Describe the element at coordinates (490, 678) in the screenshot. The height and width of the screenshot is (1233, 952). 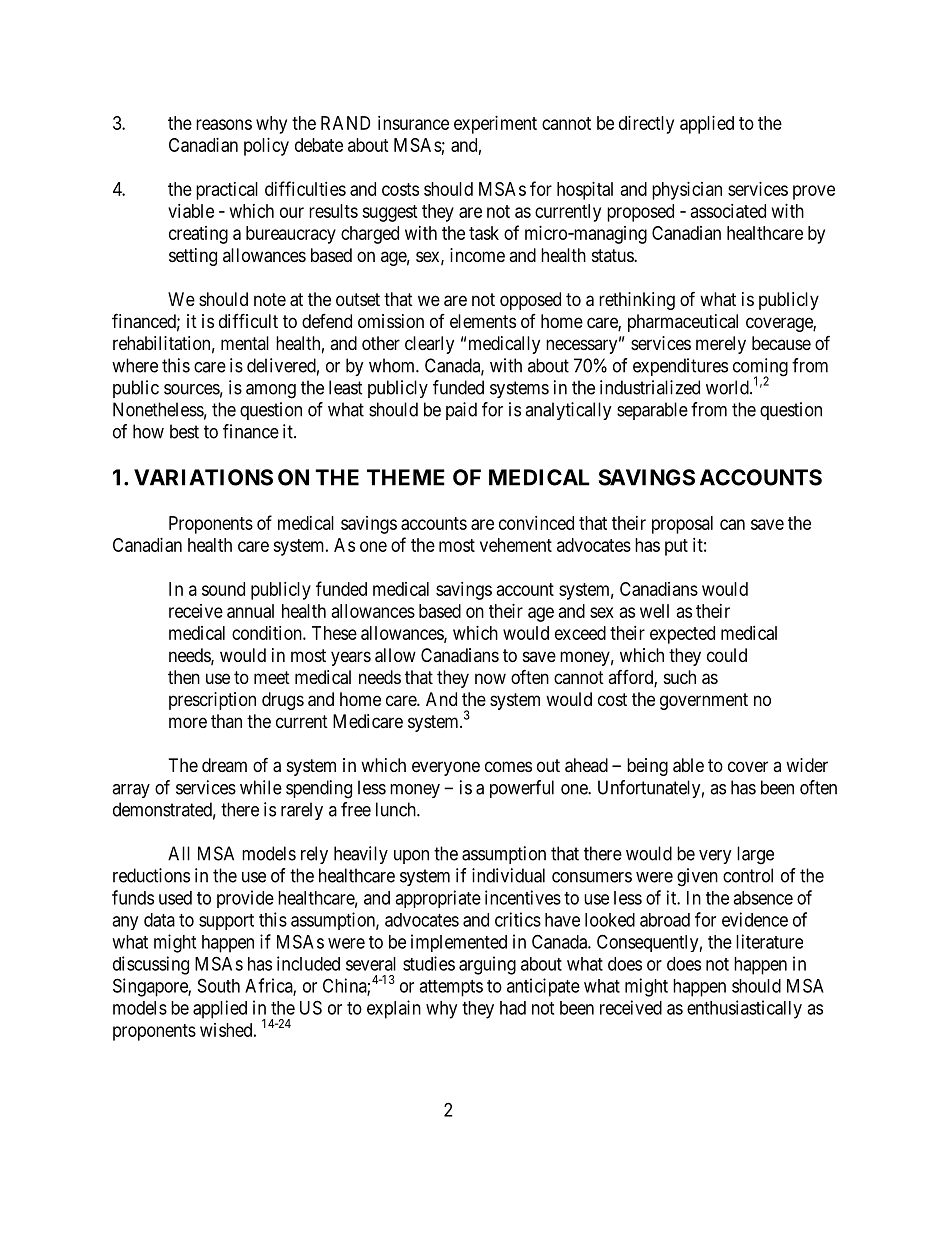
I see `now` at that location.
